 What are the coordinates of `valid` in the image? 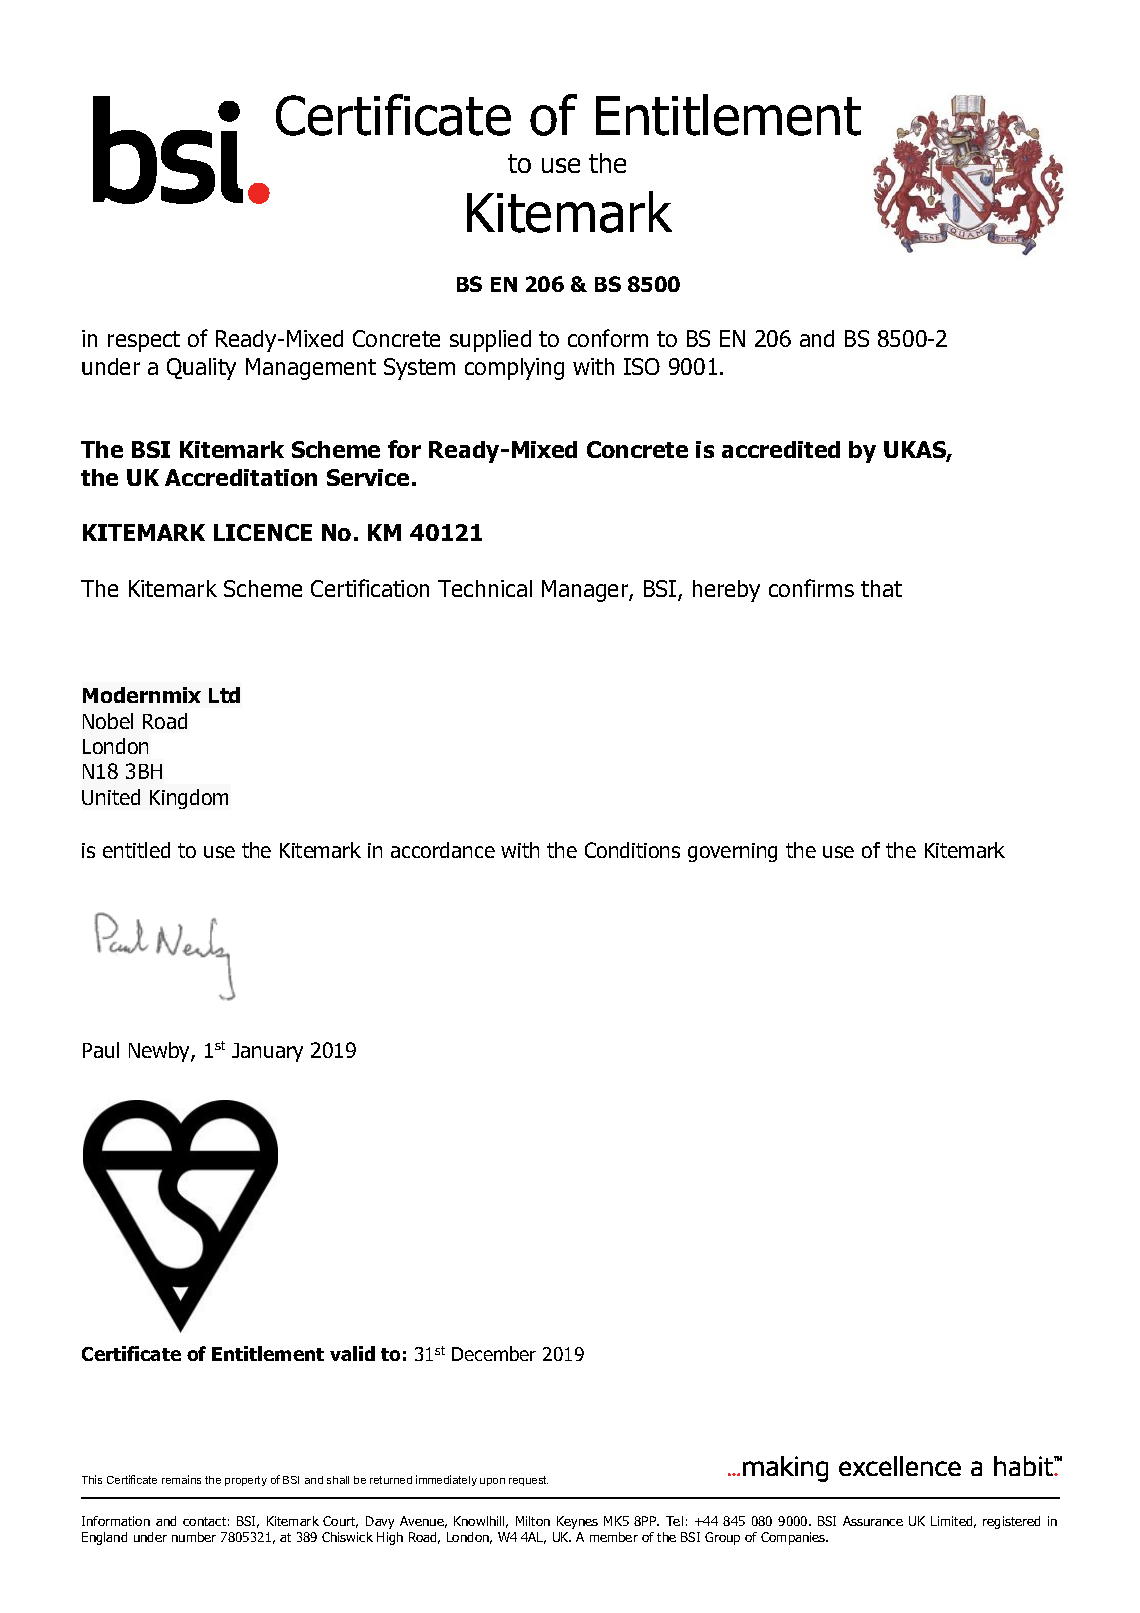 It's located at (352, 1353).
